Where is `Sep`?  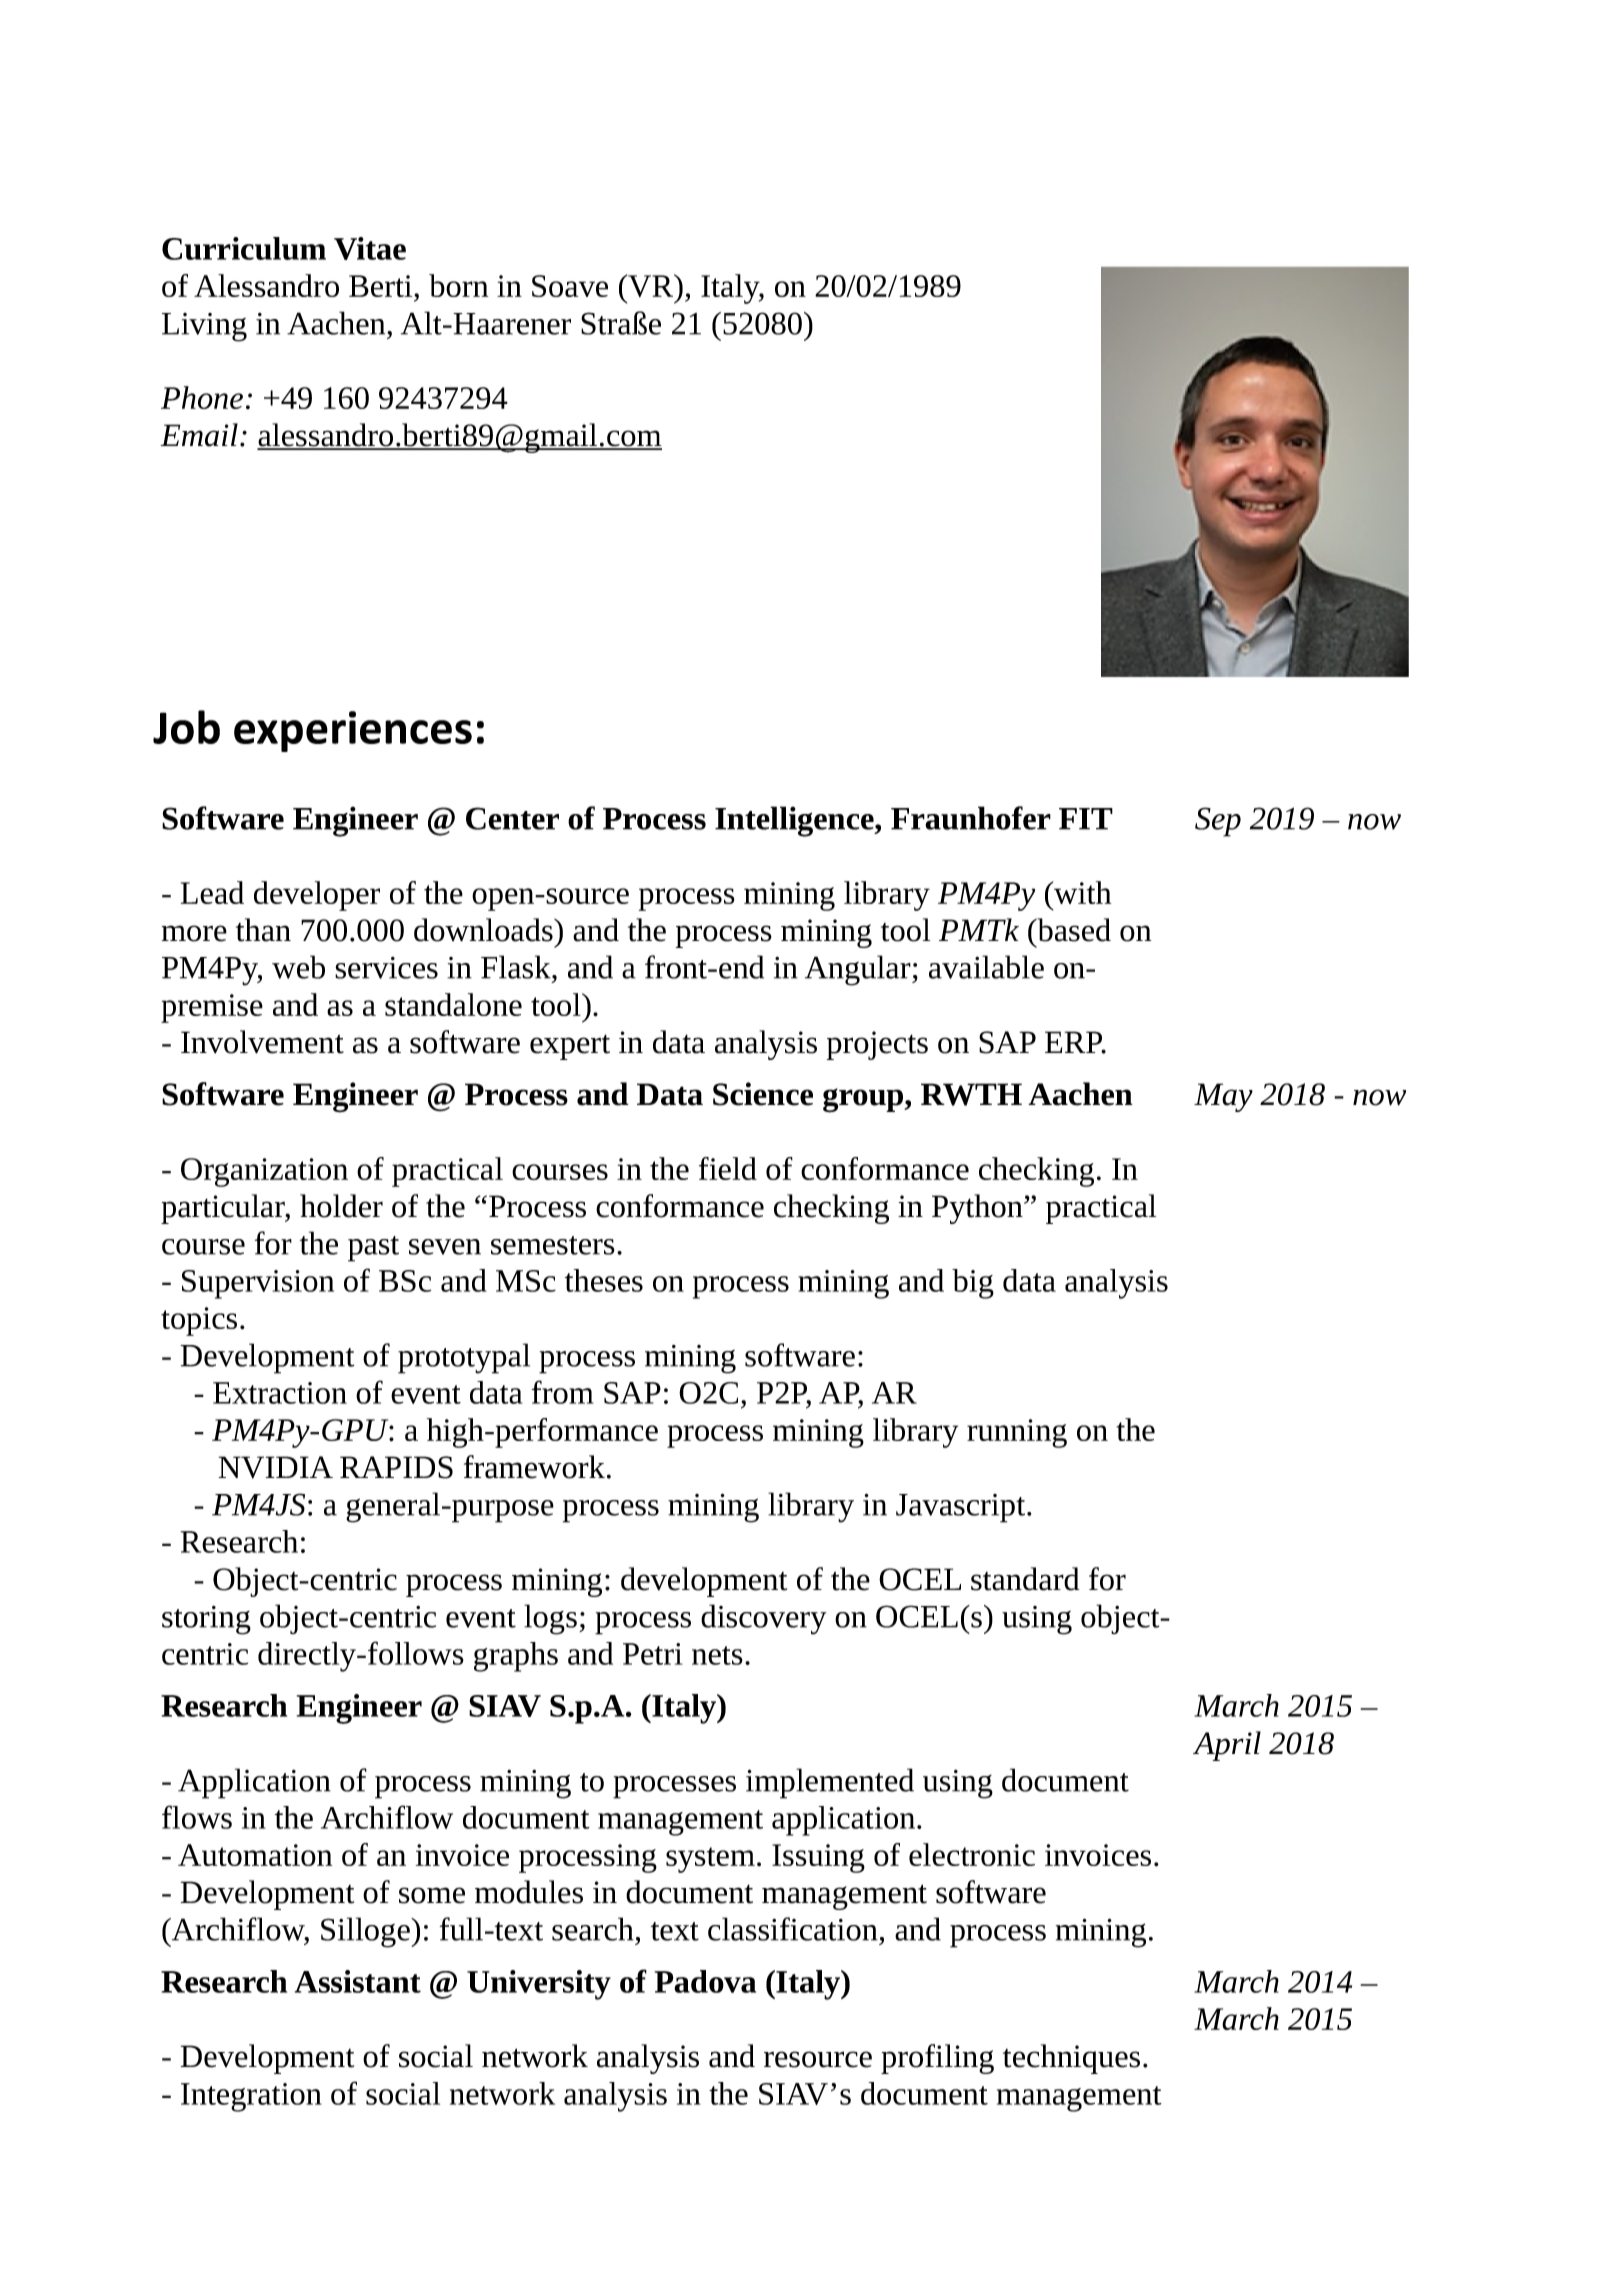
Sep is located at coordinates (1218, 822).
